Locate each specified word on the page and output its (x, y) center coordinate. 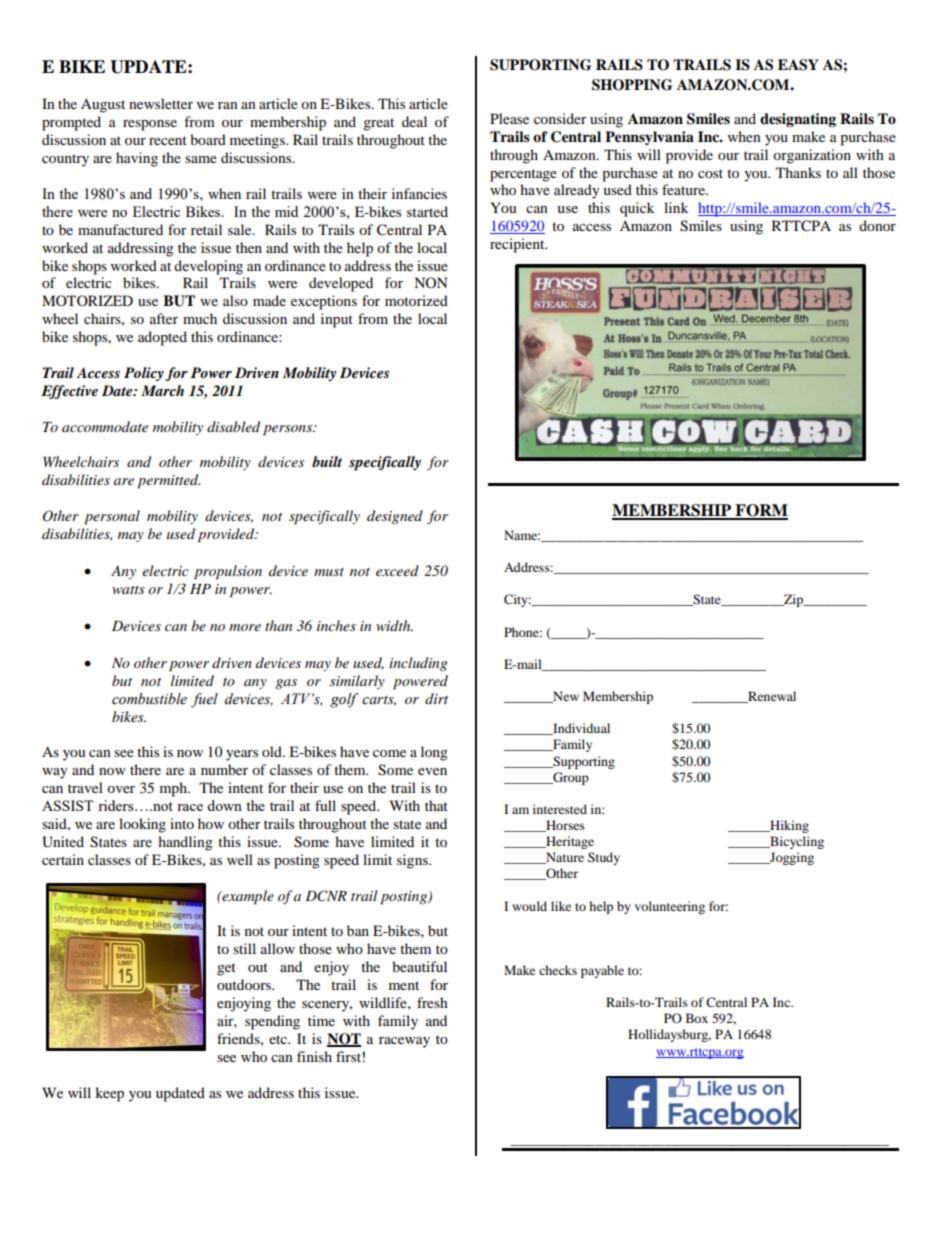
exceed (397, 570)
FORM (760, 511)
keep (109, 1094)
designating (798, 120)
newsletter (161, 103)
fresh (432, 1002)
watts (128, 590)
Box (697, 1018)
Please (509, 118)
